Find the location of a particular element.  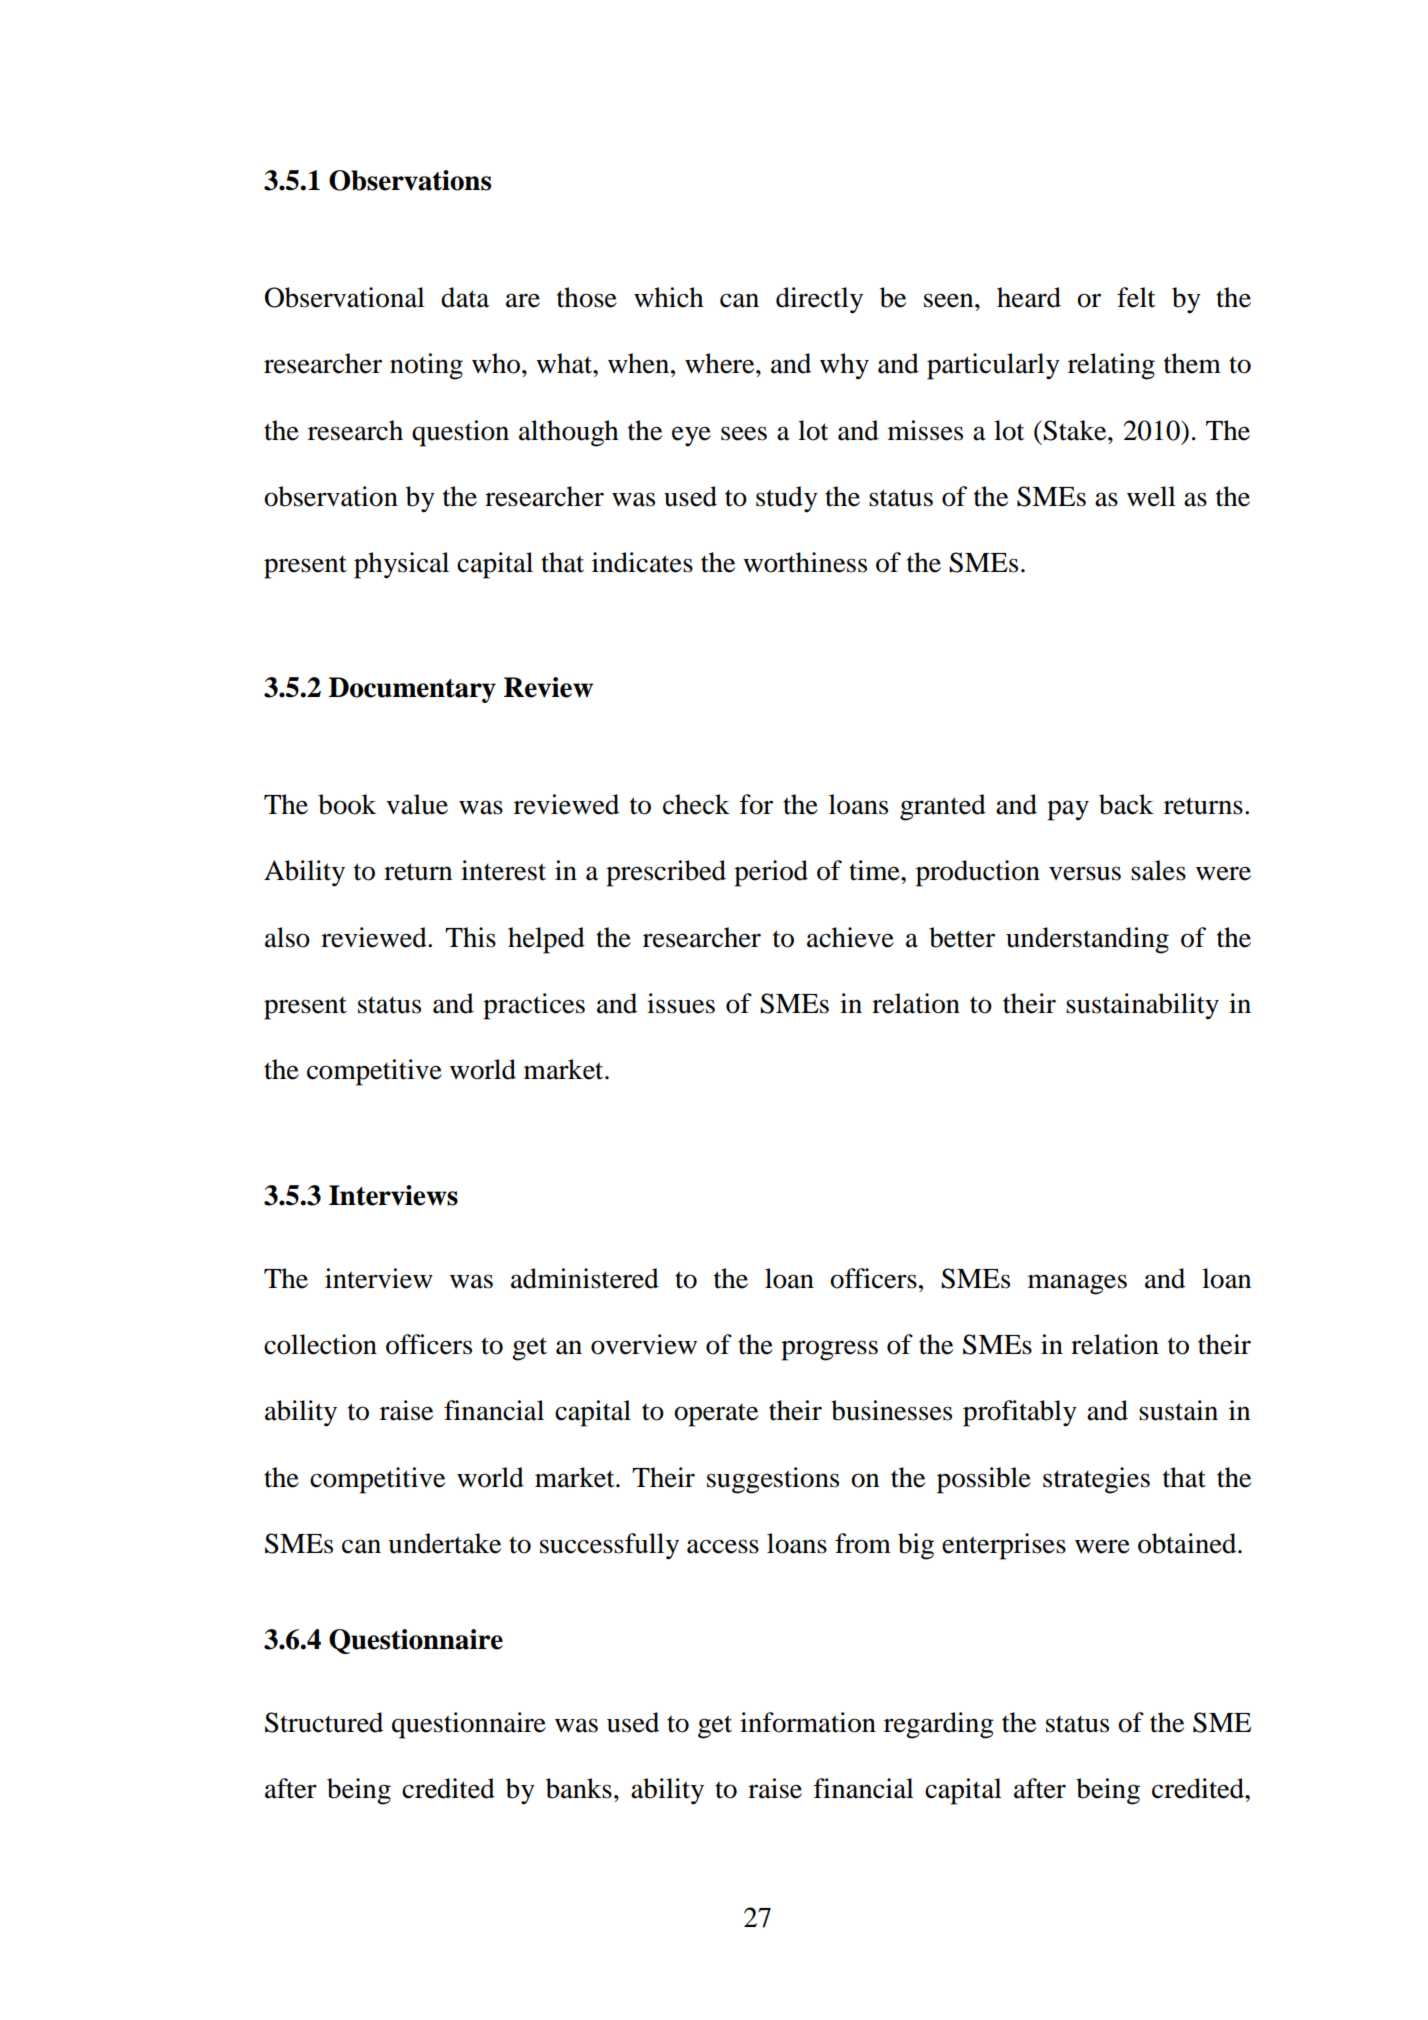

relating is located at coordinates (1111, 366).
